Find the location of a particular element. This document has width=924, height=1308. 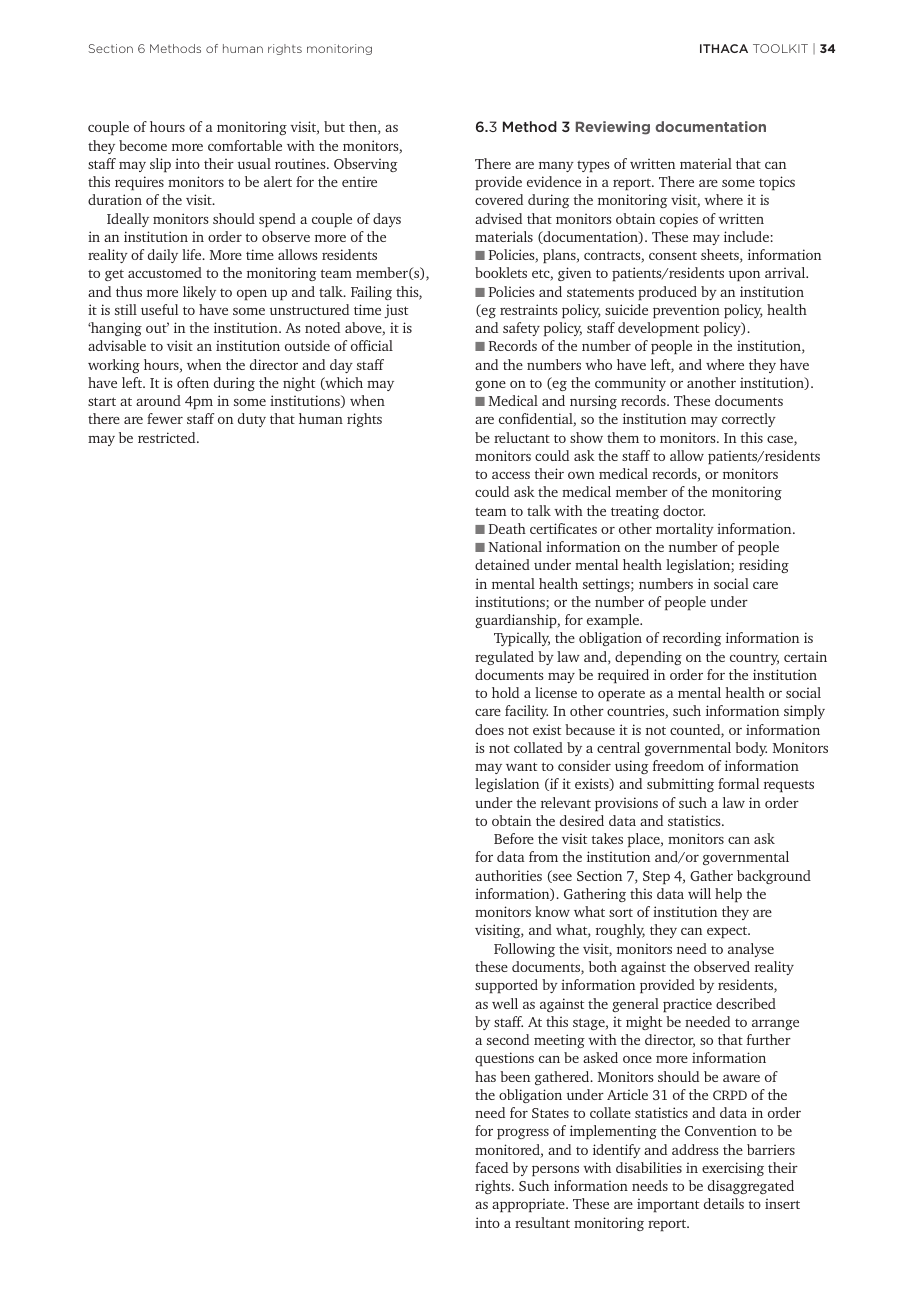

become is located at coordinates (143, 145).
